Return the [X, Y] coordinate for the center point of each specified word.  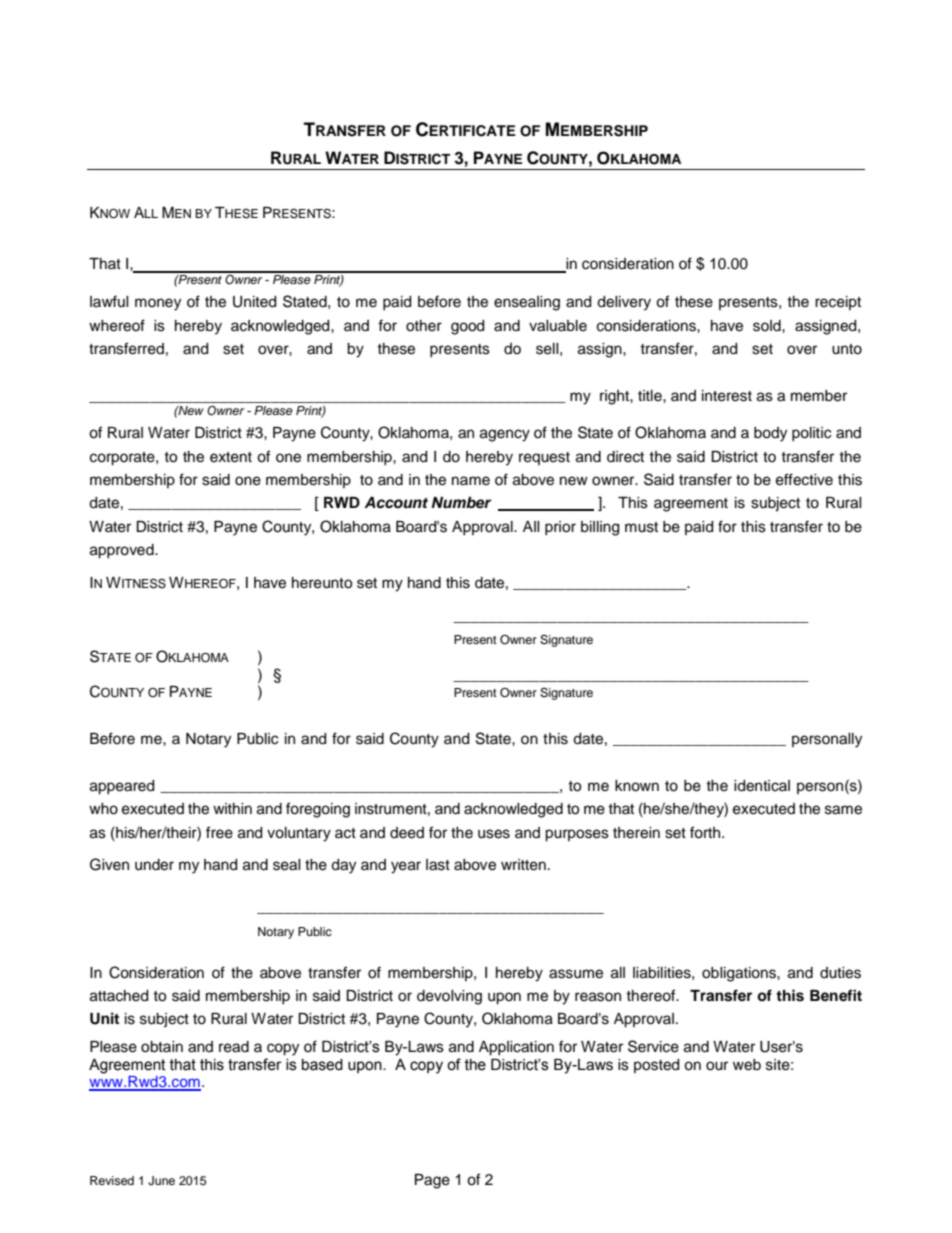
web [747, 1065]
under [154, 865]
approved [123, 551]
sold [768, 326]
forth [706, 832]
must [641, 527]
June [161, 1181]
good [467, 327]
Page [432, 1181]
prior [560, 528]
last [438, 865]
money [158, 304]
